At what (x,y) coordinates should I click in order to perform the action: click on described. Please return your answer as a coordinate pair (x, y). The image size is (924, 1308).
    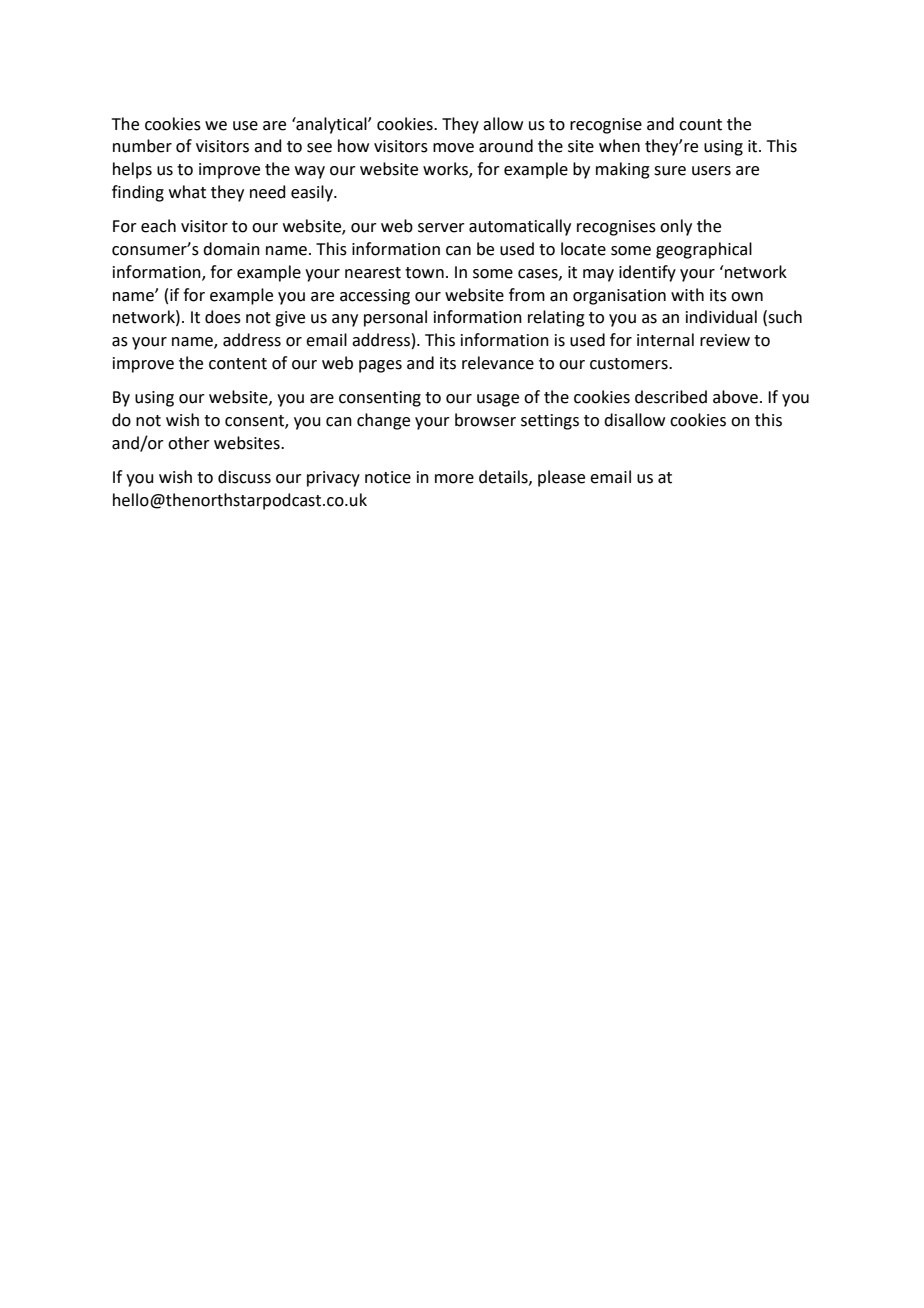
    Looking at the image, I should click on (671, 397).
